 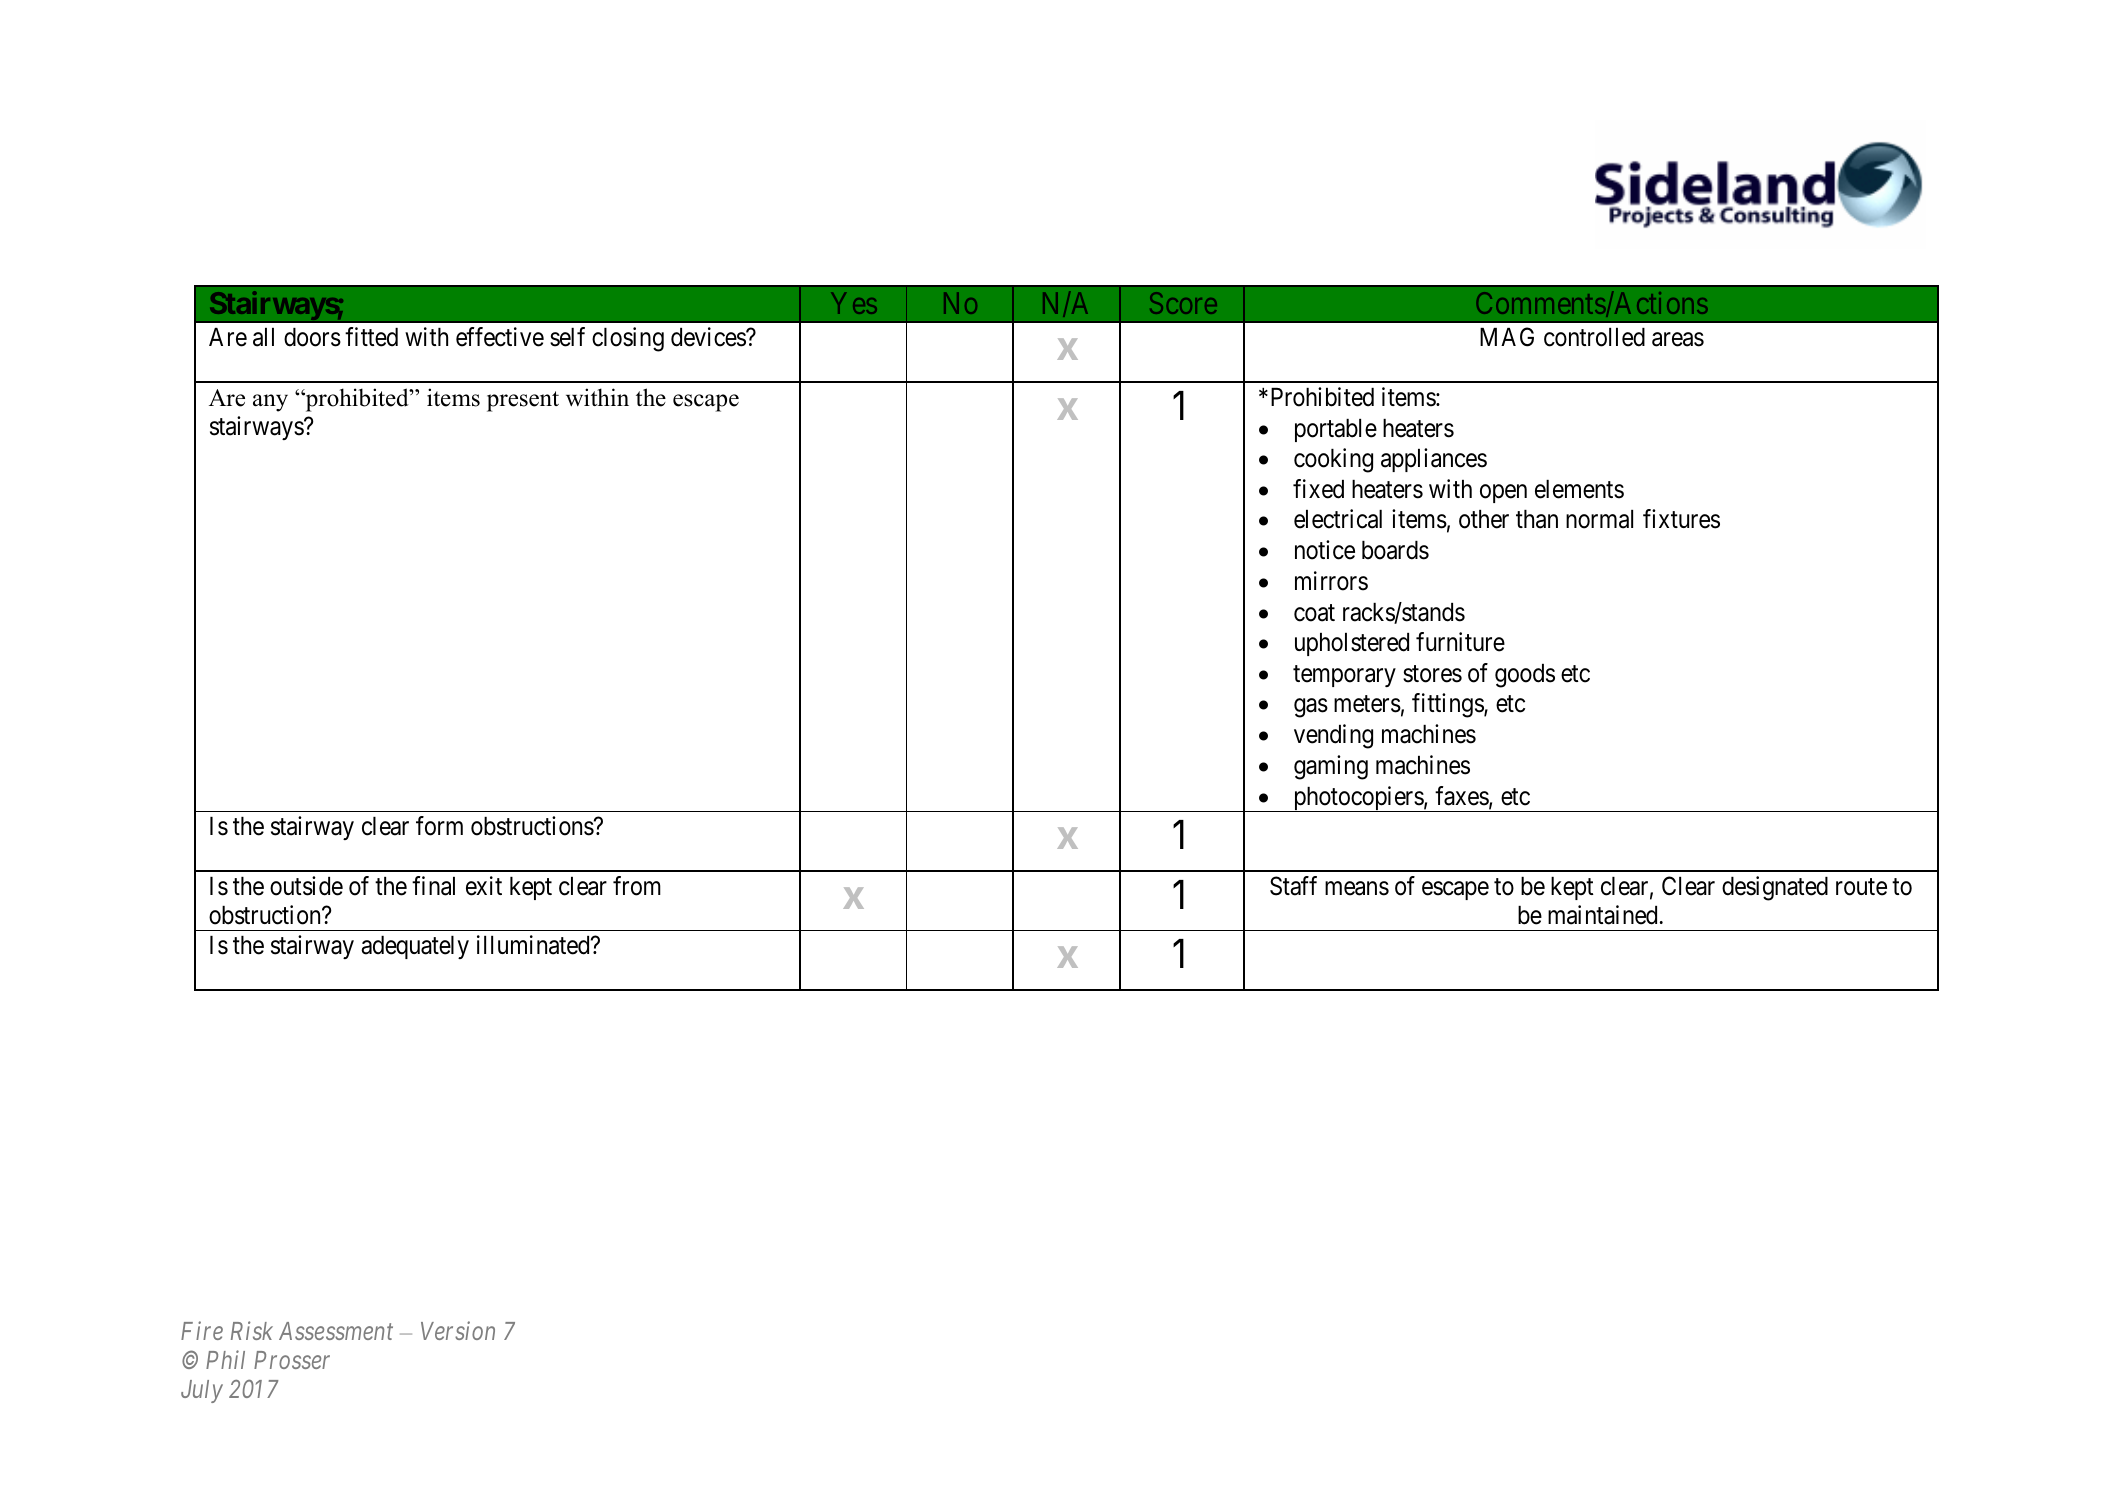 What do you see at coordinates (709, 337) in the page?
I see `devices` at bounding box center [709, 337].
